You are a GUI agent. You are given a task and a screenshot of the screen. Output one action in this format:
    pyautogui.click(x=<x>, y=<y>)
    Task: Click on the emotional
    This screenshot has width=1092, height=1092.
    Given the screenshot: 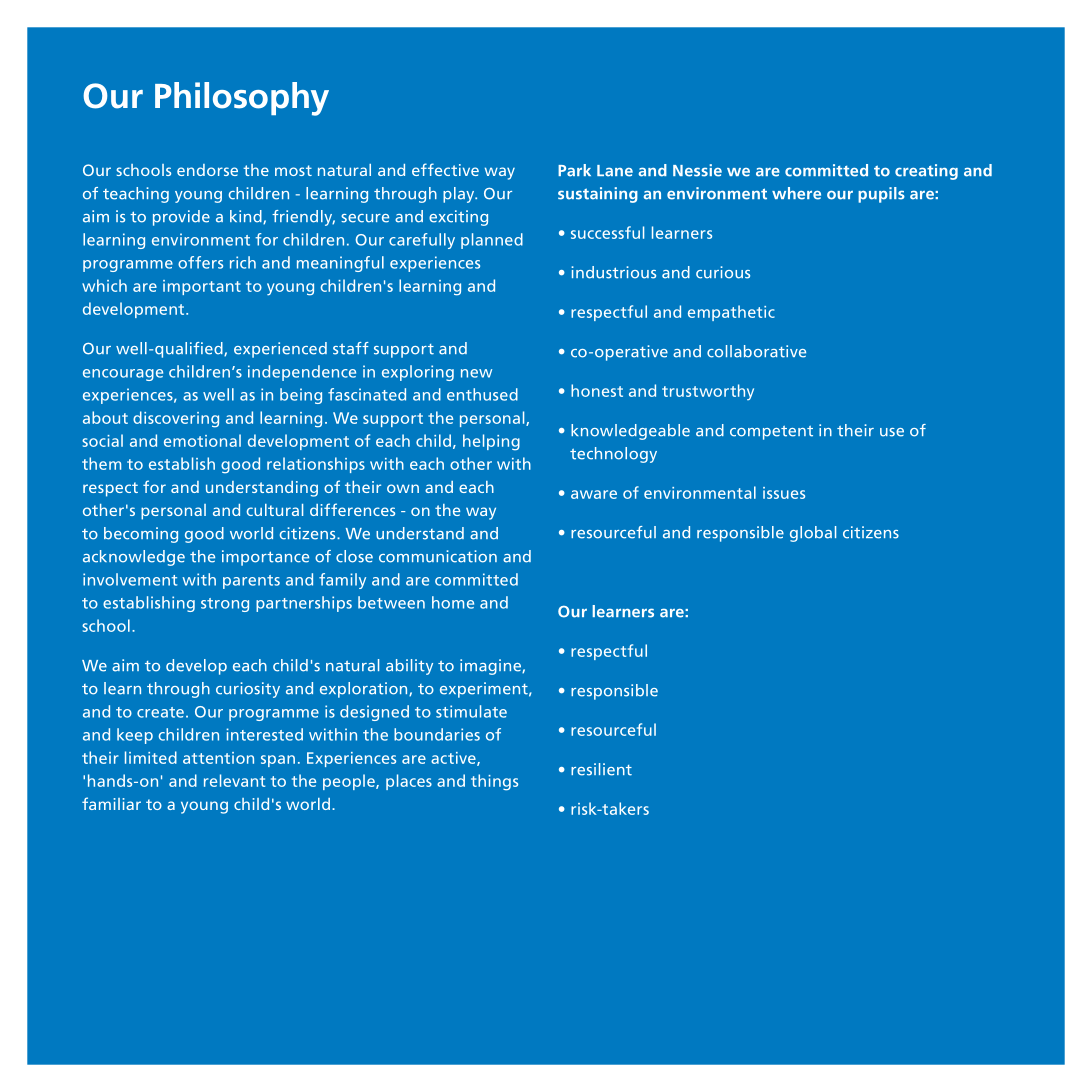 What is the action you would take?
    pyautogui.click(x=202, y=440)
